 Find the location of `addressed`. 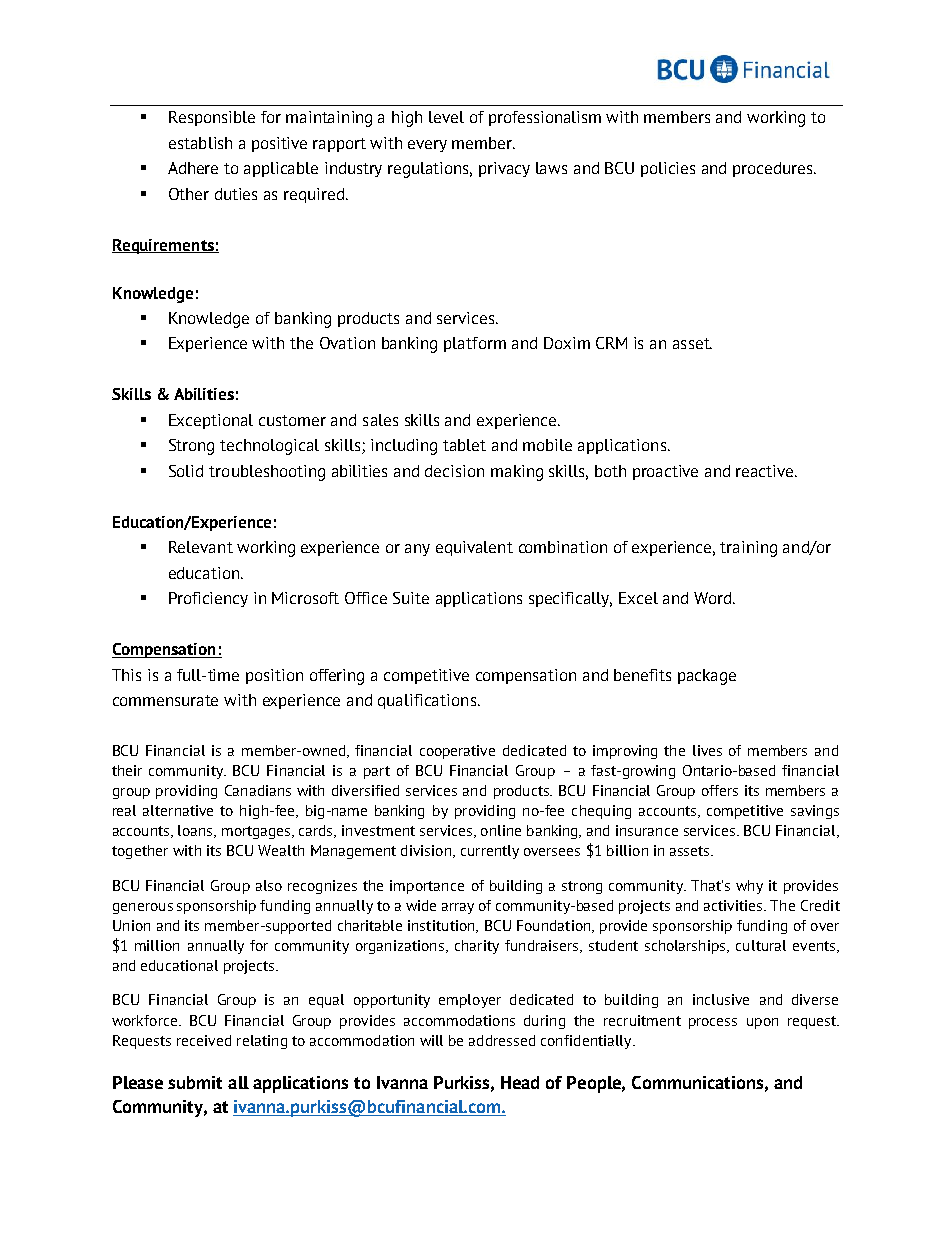

addressed is located at coordinates (502, 1040).
